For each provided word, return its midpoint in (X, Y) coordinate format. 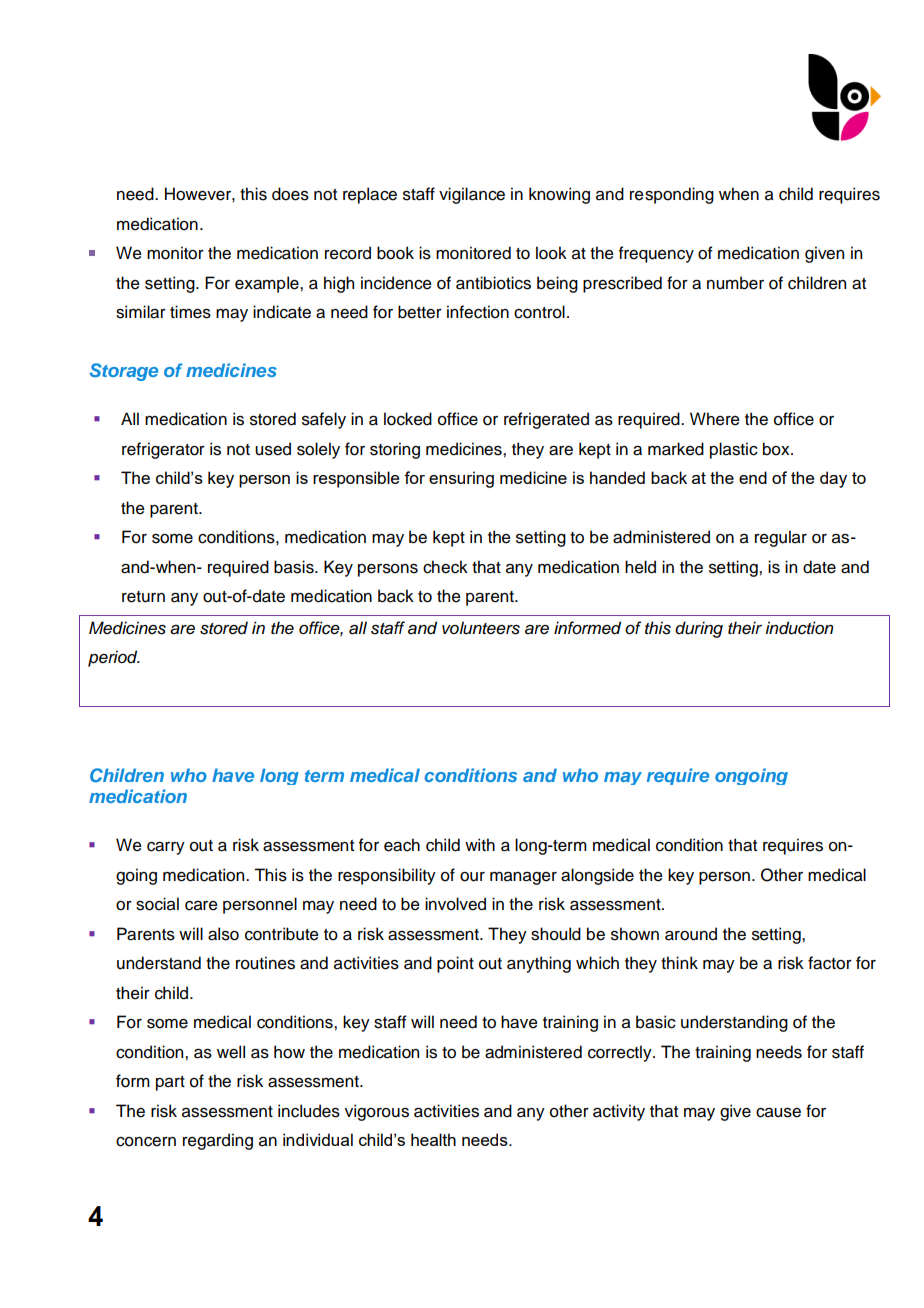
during (699, 629)
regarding (218, 1141)
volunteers (481, 628)
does (290, 194)
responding (672, 195)
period (114, 658)
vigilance (472, 195)
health (433, 1139)
